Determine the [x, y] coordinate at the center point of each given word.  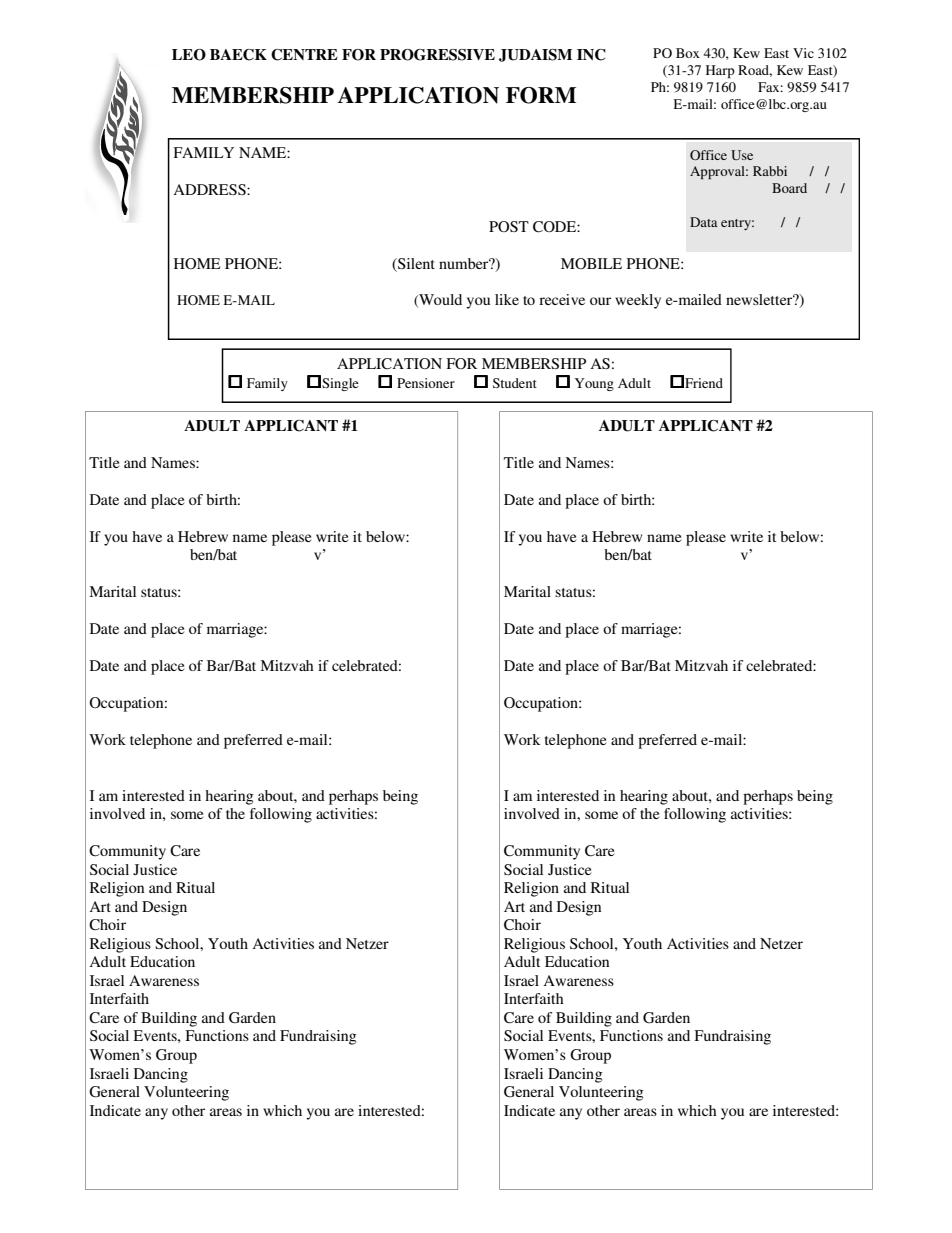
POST [509, 226]
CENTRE [304, 55]
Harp [720, 71]
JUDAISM [535, 55]
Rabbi [770, 171]
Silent [415, 265]
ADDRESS [210, 189]
